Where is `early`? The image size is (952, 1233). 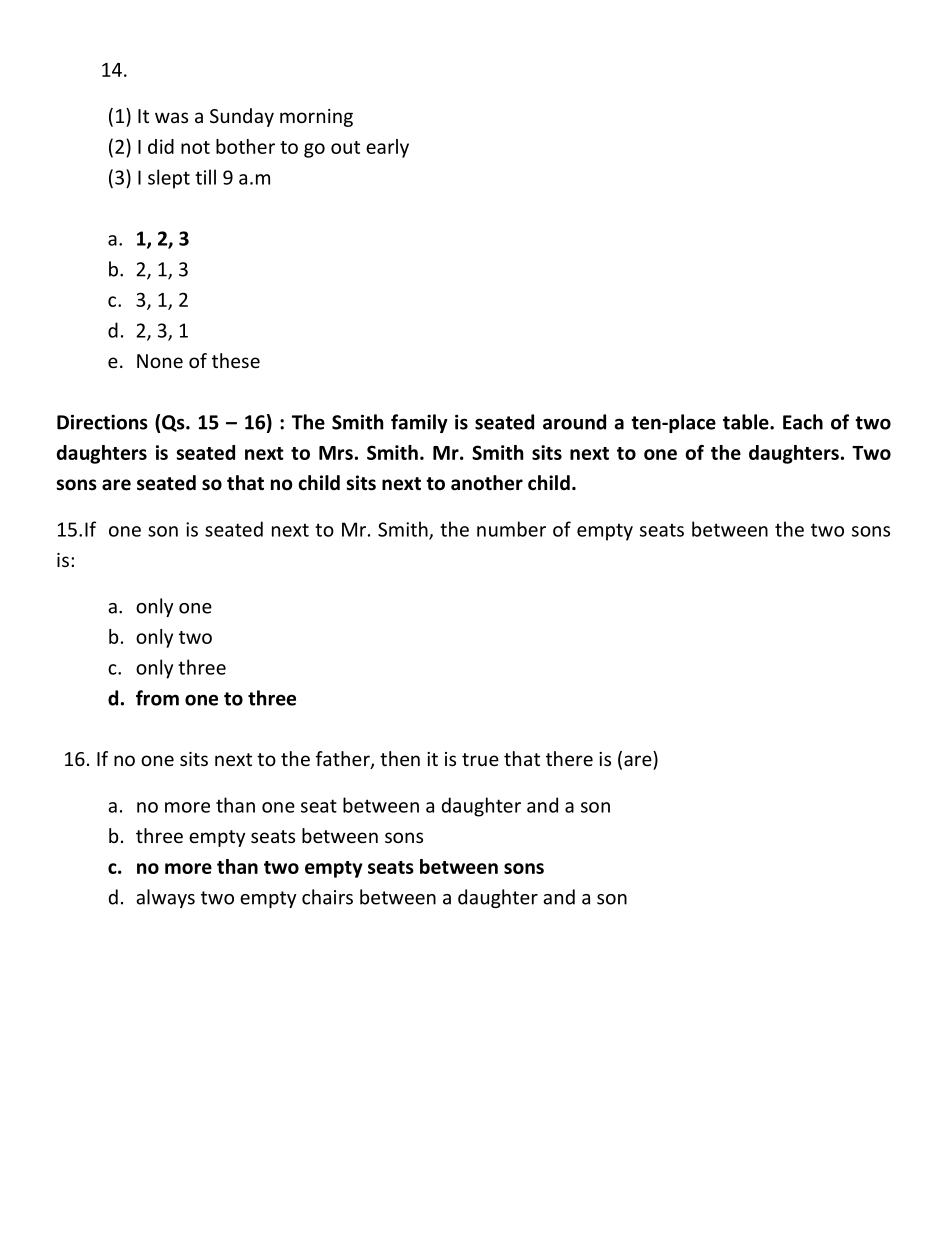
early is located at coordinates (387, 148).
